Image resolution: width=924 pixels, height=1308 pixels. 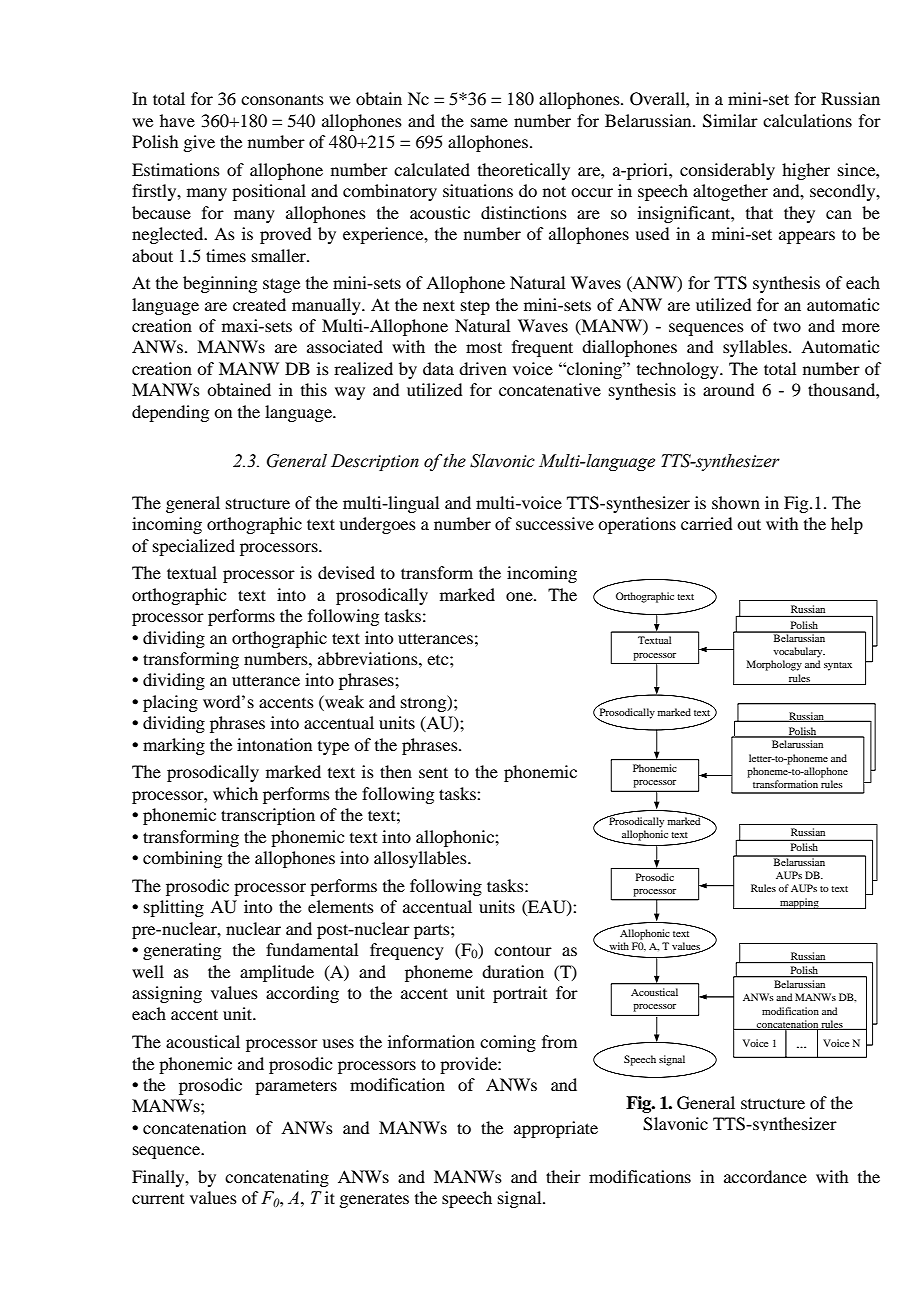 I want to click on same, so click(x=489, y=122).
